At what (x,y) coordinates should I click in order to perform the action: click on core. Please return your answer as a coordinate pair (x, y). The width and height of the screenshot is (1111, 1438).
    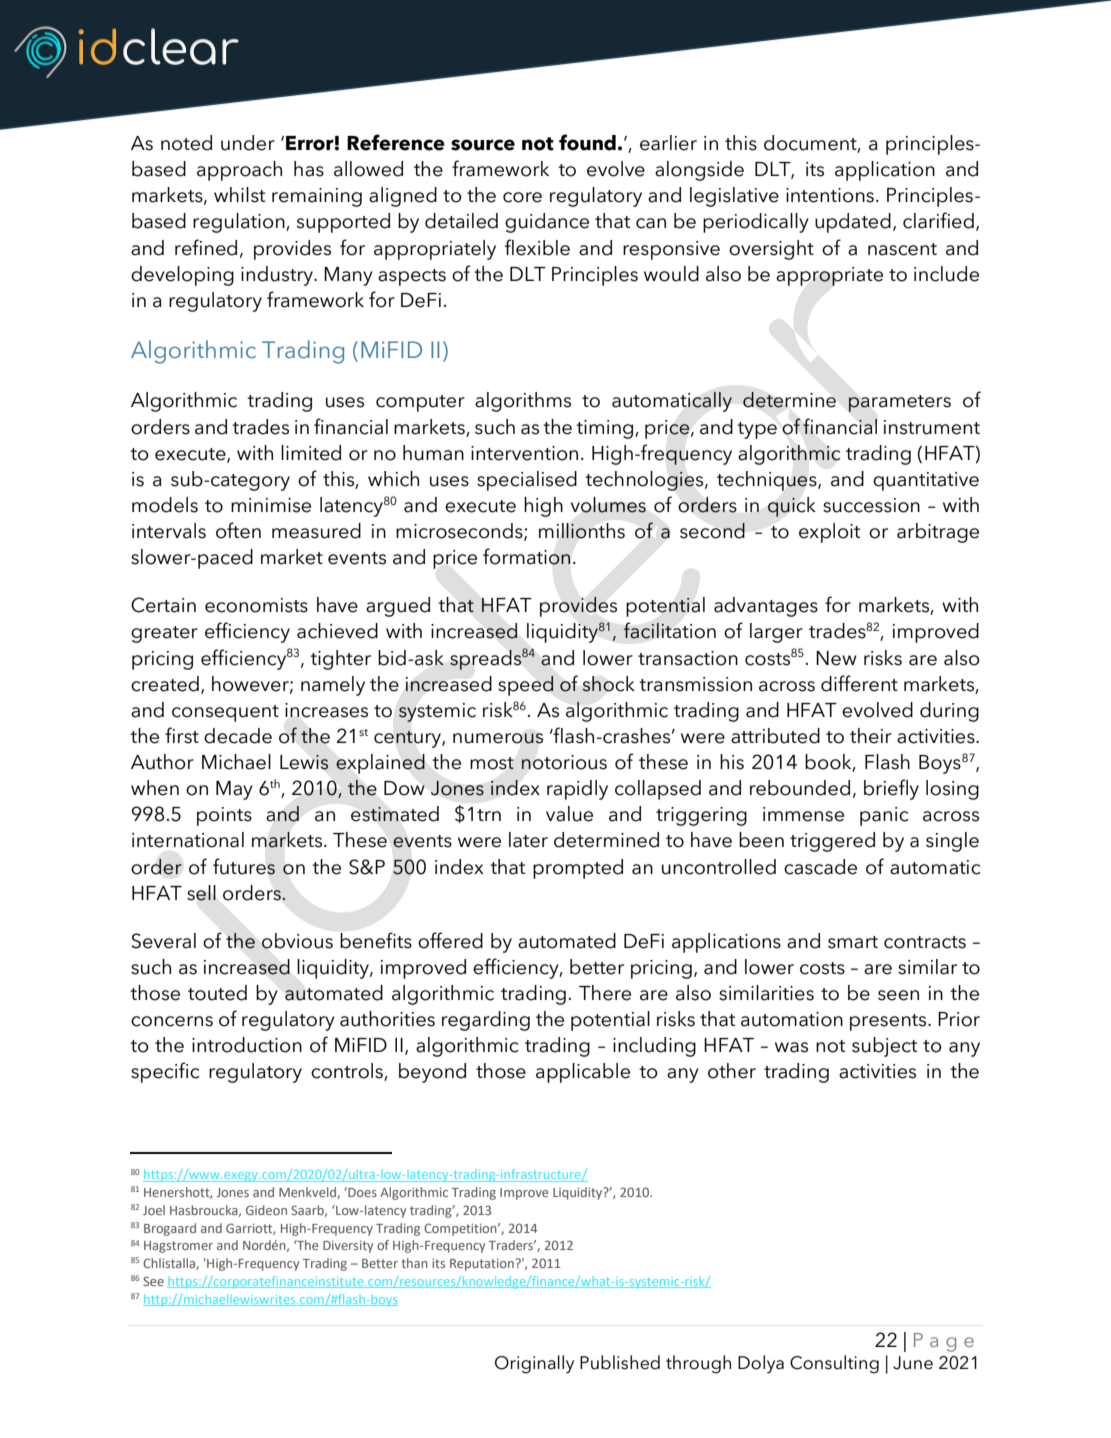
    Looking at the image, I should click on (522, 197).
